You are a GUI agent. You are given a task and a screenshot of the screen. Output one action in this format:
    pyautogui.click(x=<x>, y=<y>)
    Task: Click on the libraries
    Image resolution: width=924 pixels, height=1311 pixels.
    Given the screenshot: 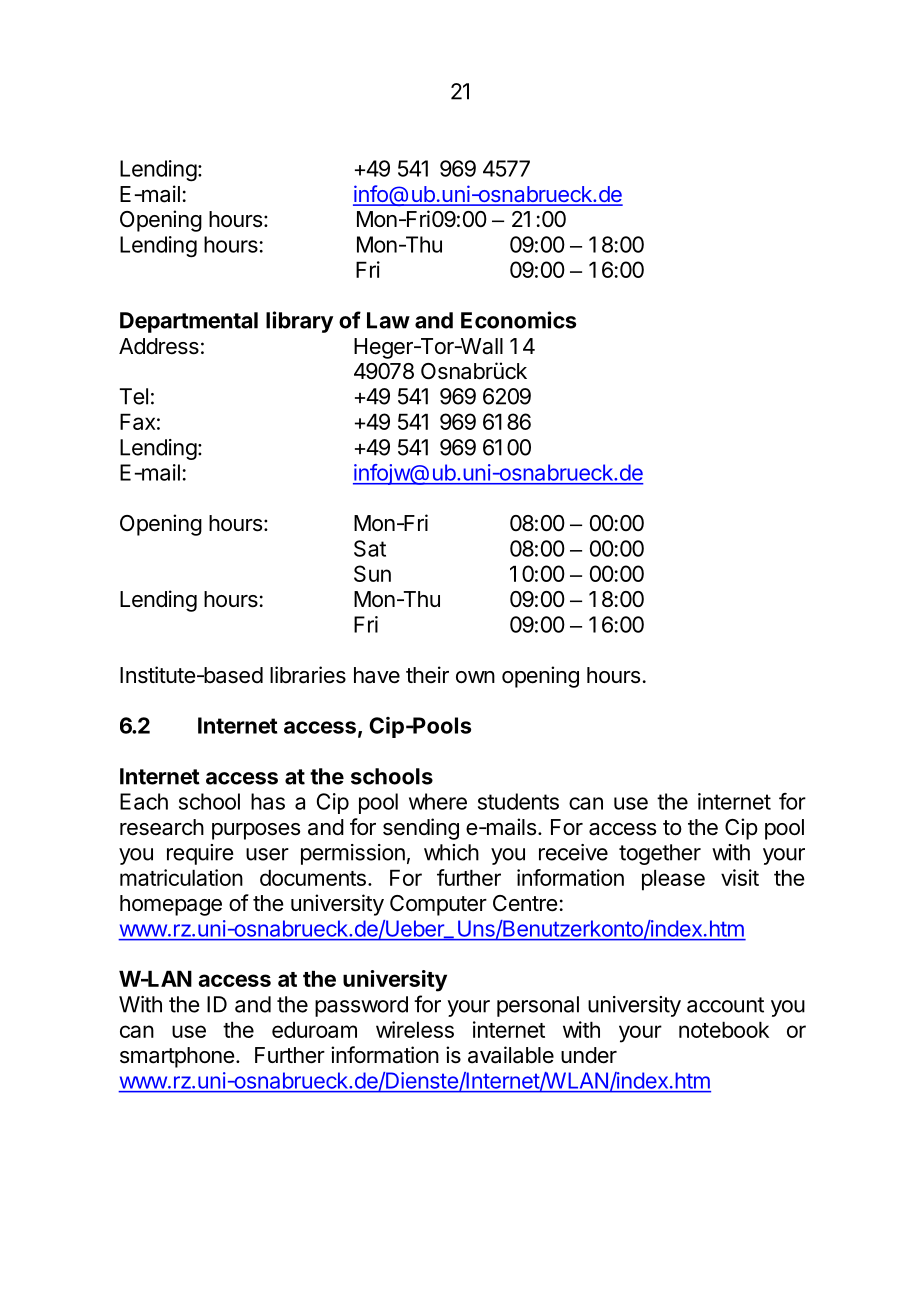 What is the action you would take?
    pyautogui.click(x=308, y=675)
